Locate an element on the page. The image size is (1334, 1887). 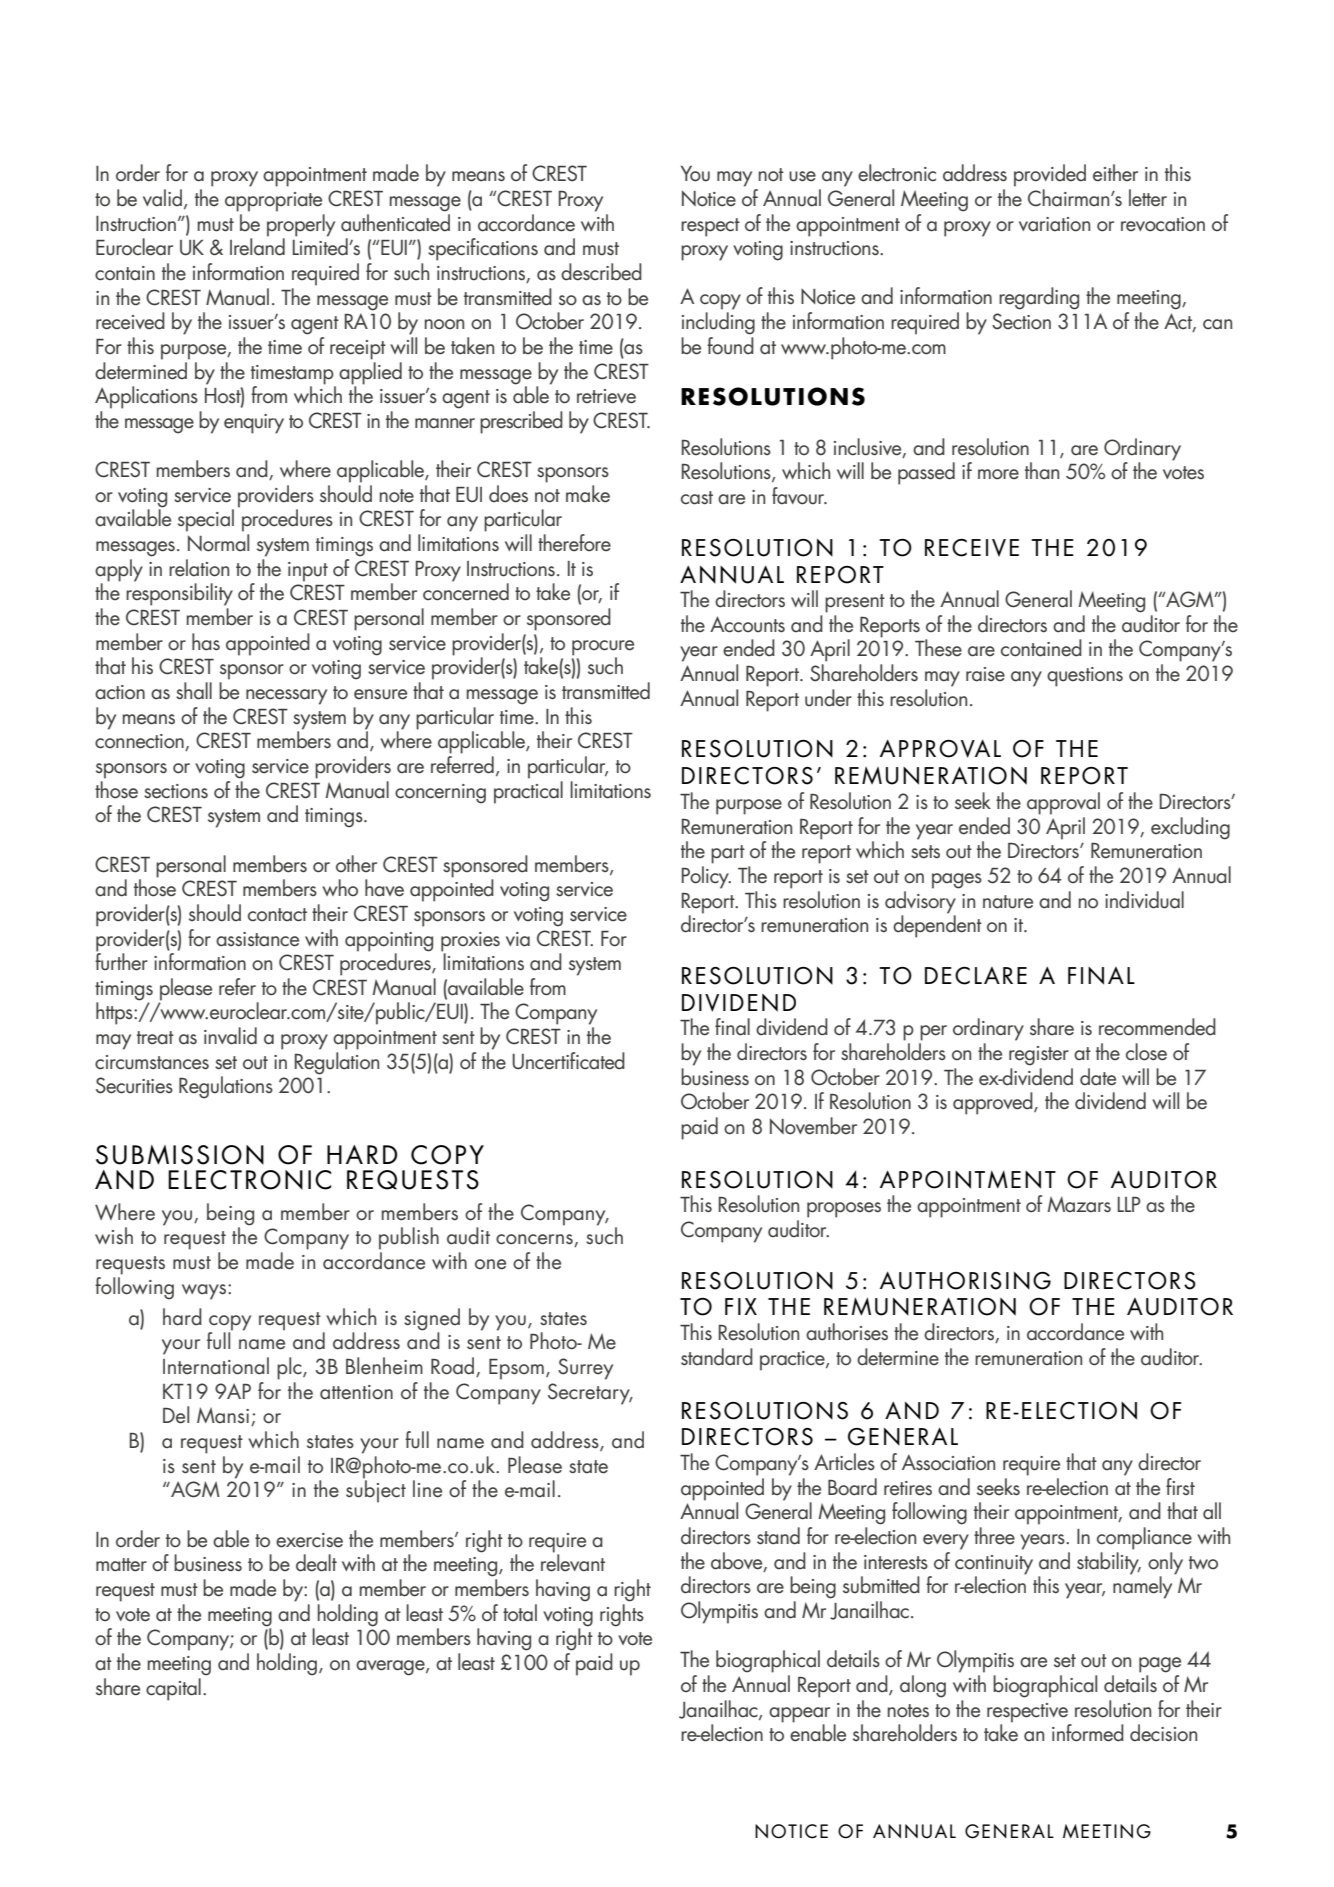
capital is located at coordinates (173, 1689).
